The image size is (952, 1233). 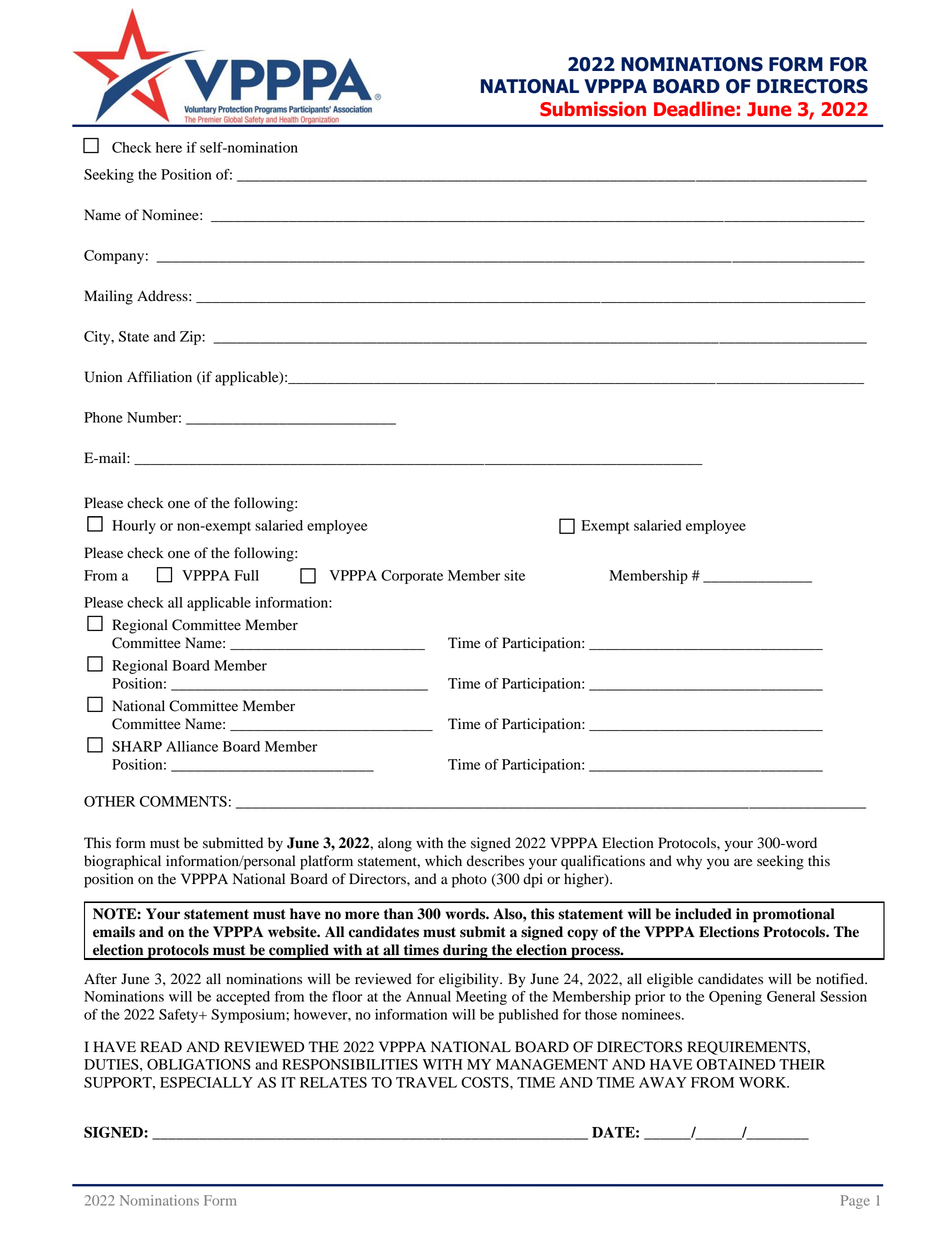 I want to click on Page, so click(x=855, y=1202).
